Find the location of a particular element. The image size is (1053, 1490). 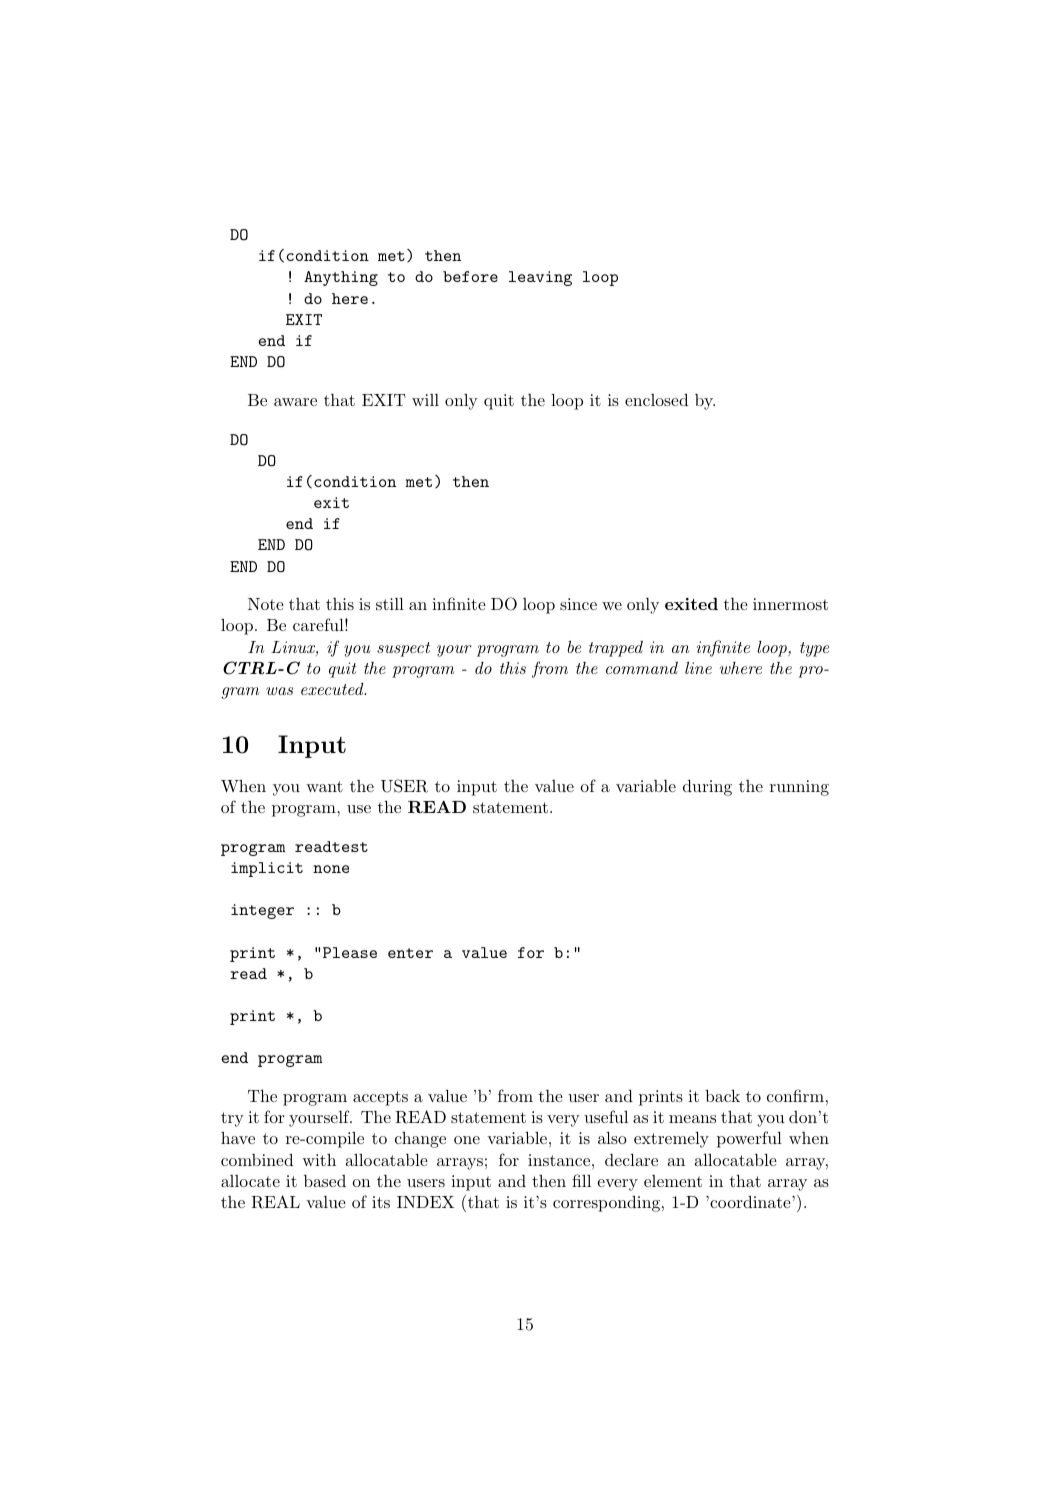

Anything is located at coordinates (341, 278).
